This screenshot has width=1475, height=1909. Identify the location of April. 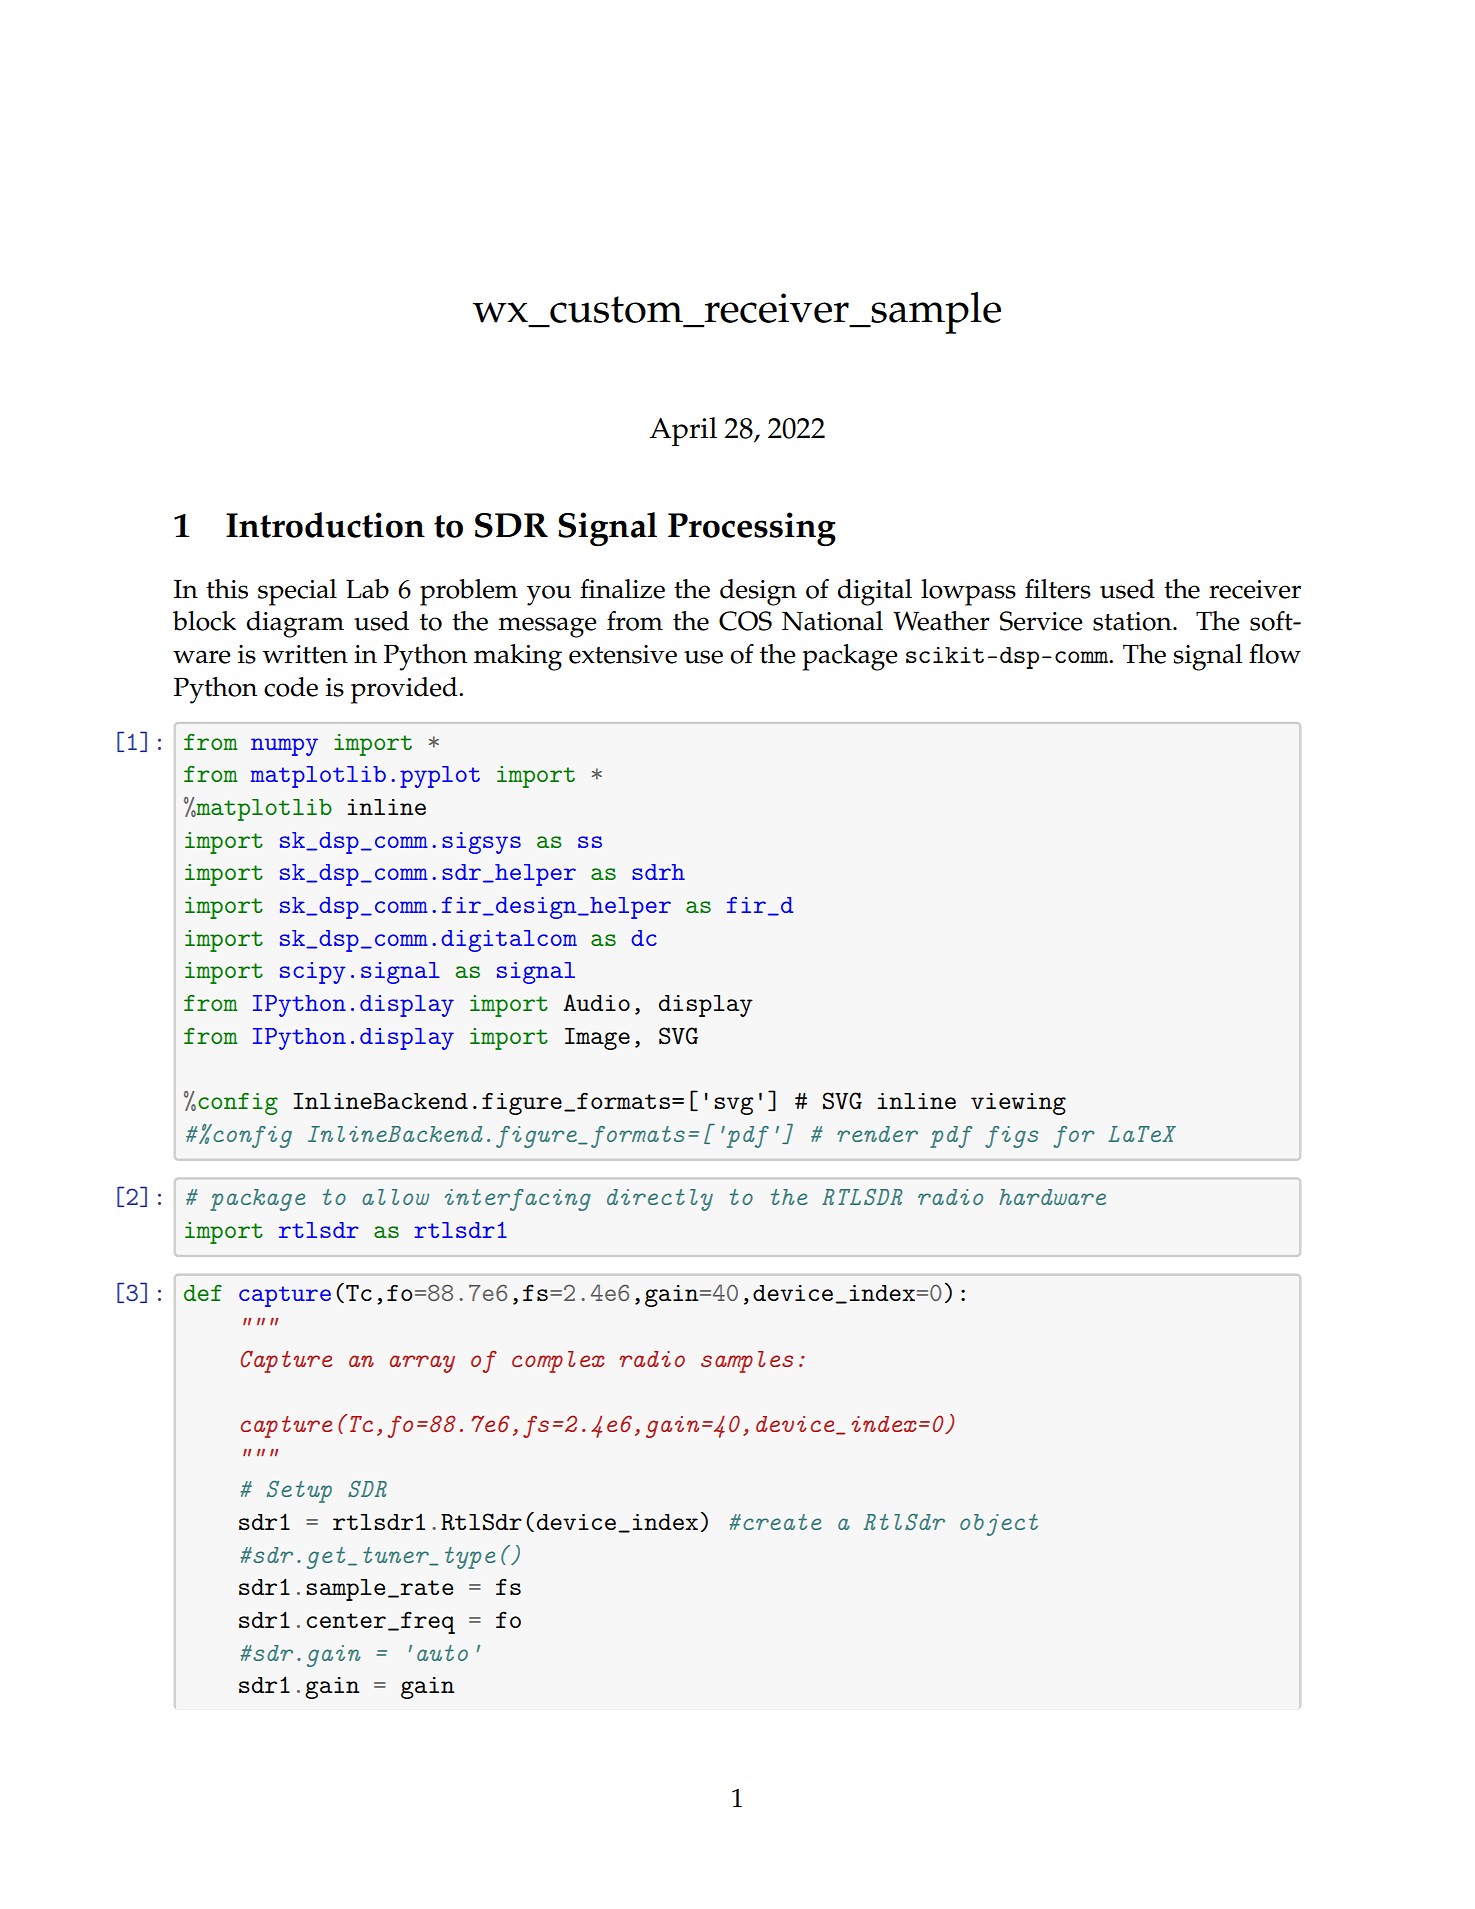
(683, 431).
